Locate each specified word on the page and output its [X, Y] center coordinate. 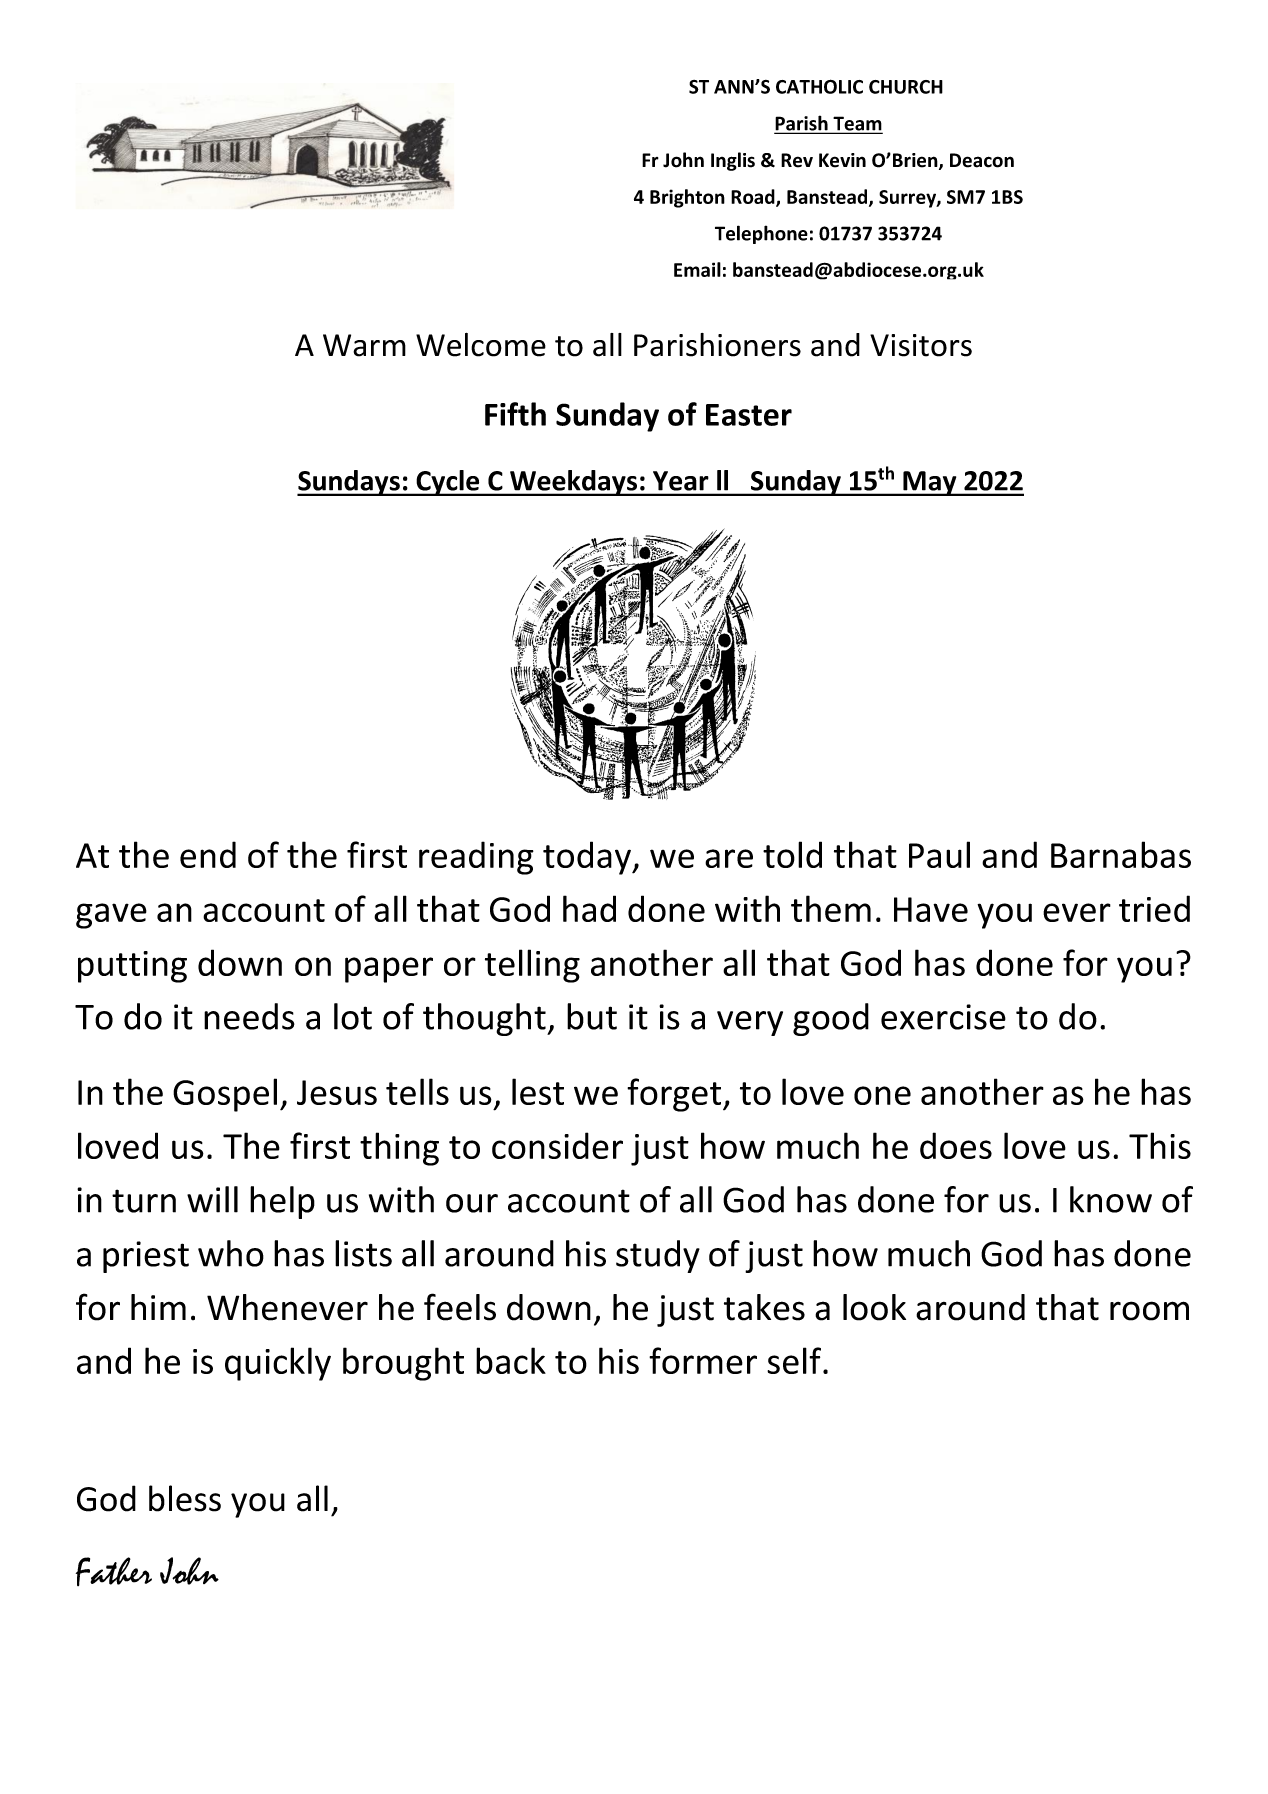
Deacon [982, 160]
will [212, 1199]
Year [680, 481]
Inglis [733, 161]
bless [185, 1498]
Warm [364, 345]
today [588, 858]
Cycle [448, 483]
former [703, 1360]
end [208, 854]
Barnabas [1121, 854]
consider [557, 1145]
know [1111, 1199]
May [930, 483]
